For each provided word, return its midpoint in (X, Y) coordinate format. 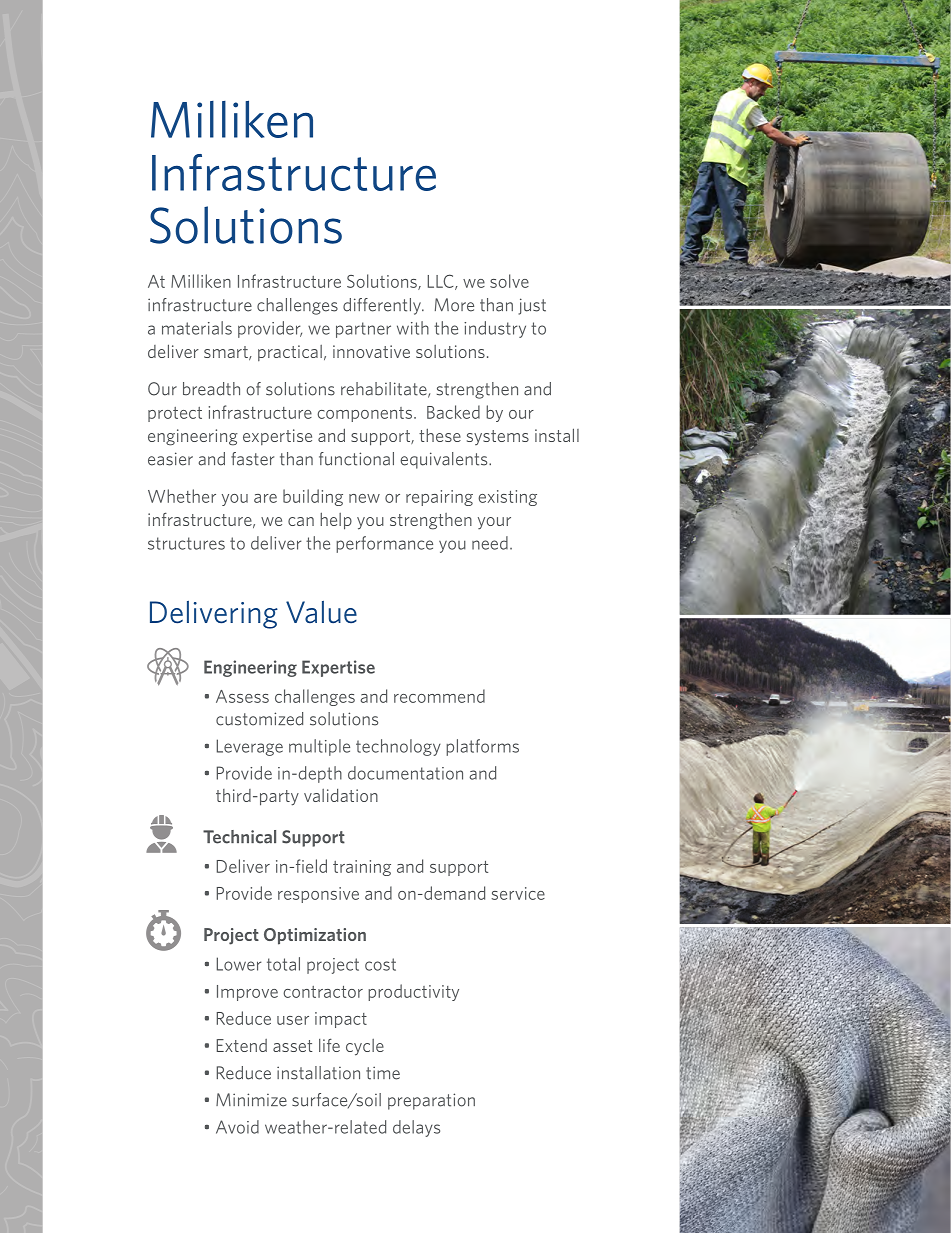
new (364, 498)
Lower (239, 964)
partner (363, 330)
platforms (482, 747)
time (383, 1073)
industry (495, 329)
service (518, 893)
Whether (182, 496)
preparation (431, 1101)
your (494, 523)
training (362, 868)
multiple (319, 747)
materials (197, 328)
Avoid (237, 1127)
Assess (242, 696)
